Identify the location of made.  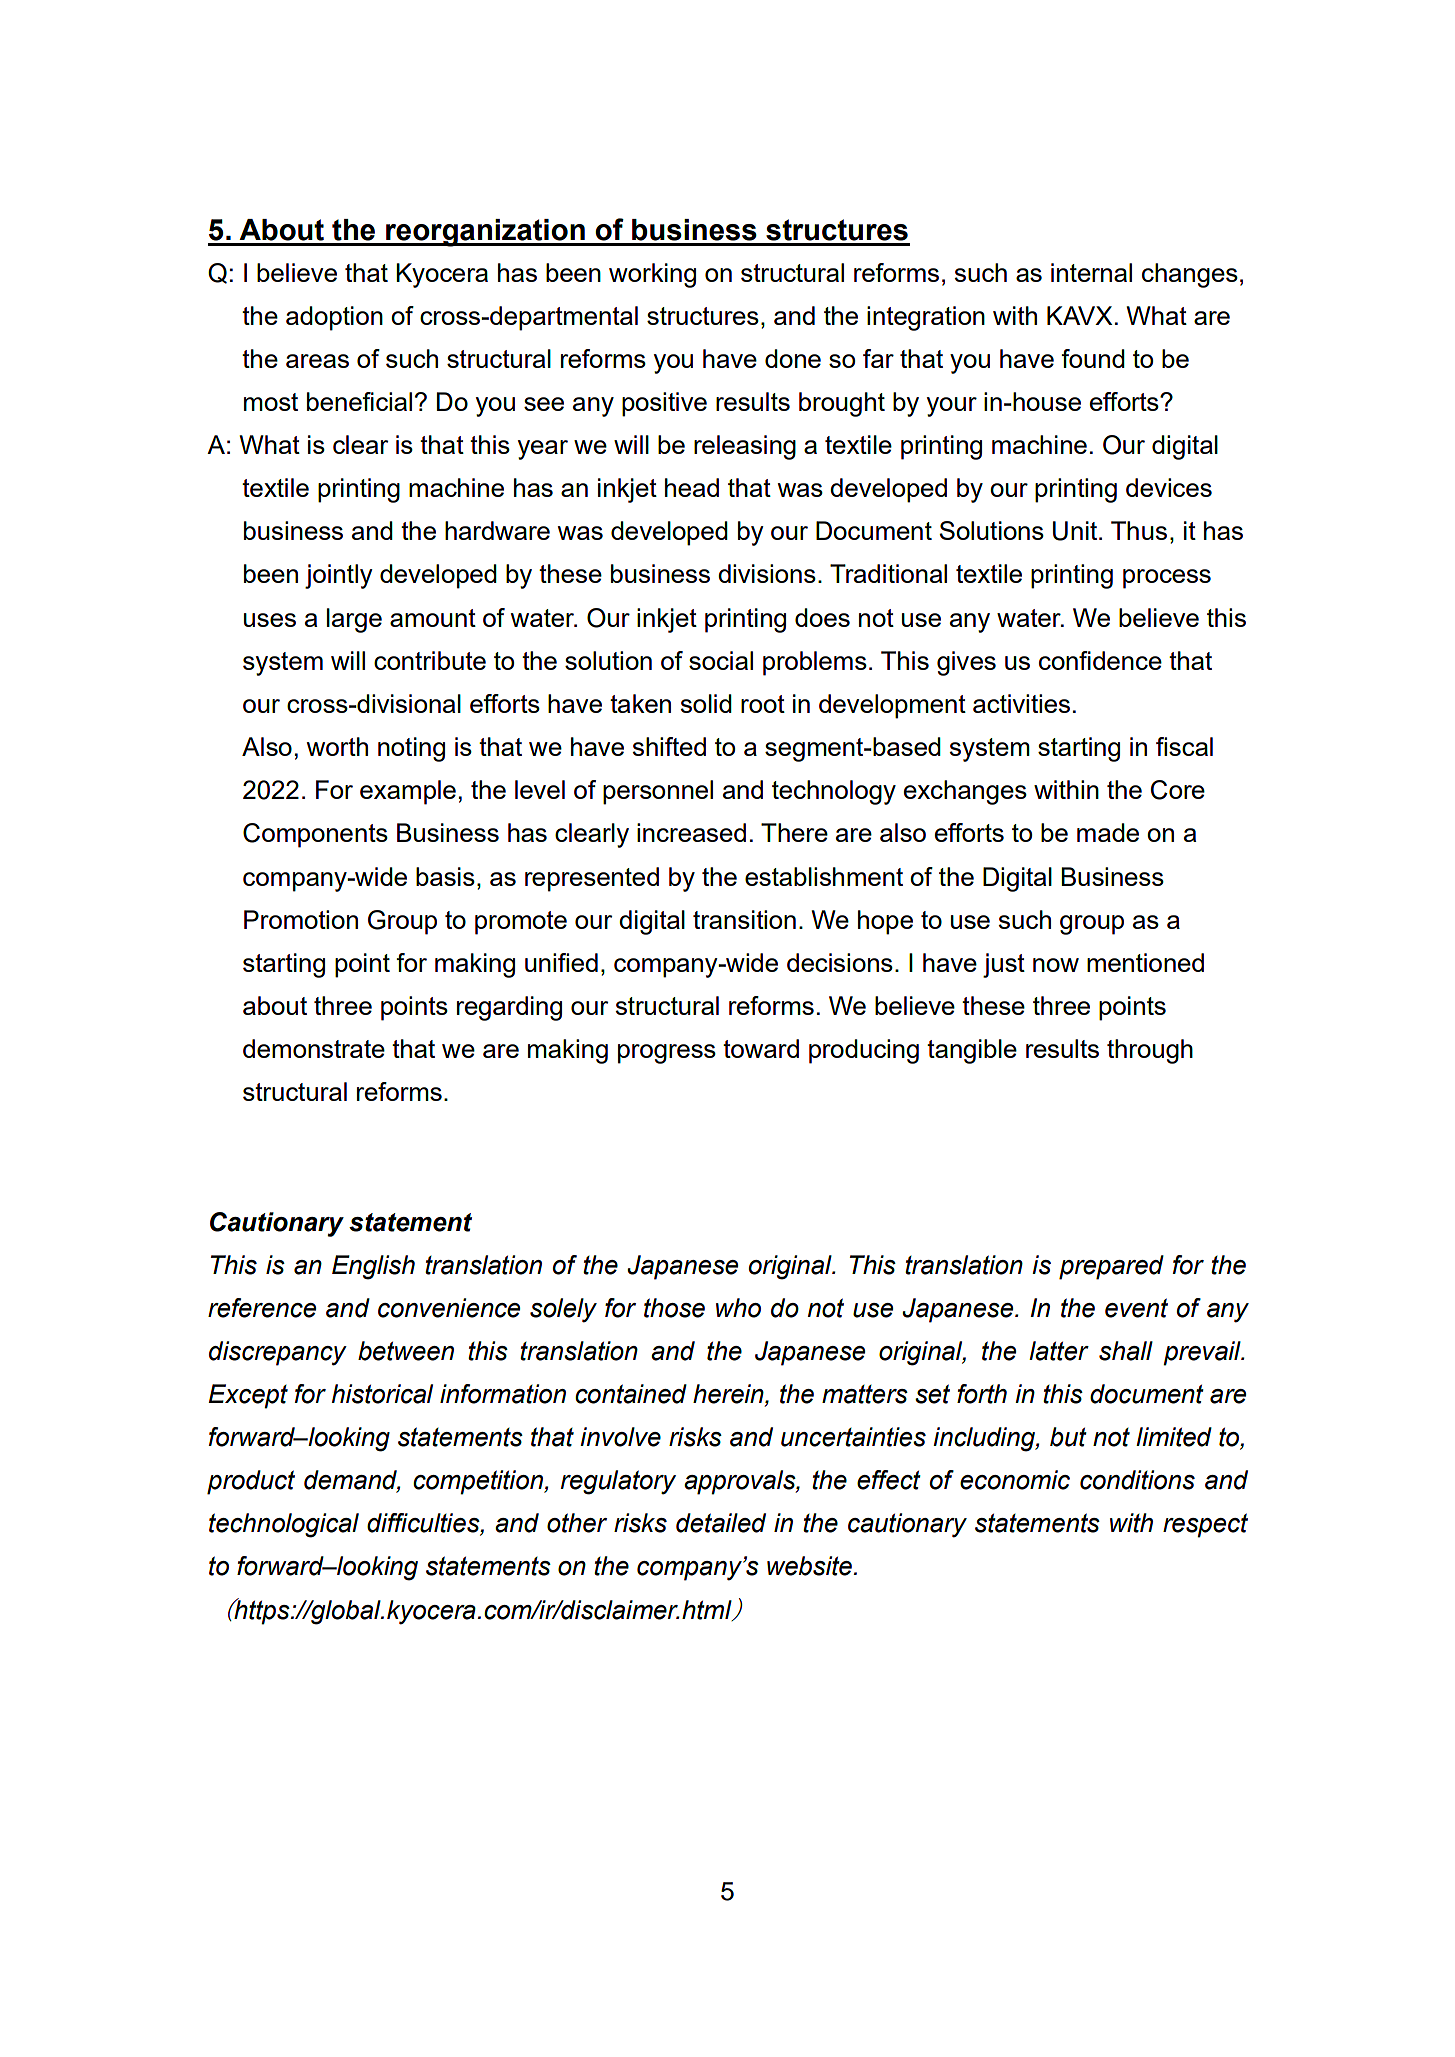
(1108, 832).
